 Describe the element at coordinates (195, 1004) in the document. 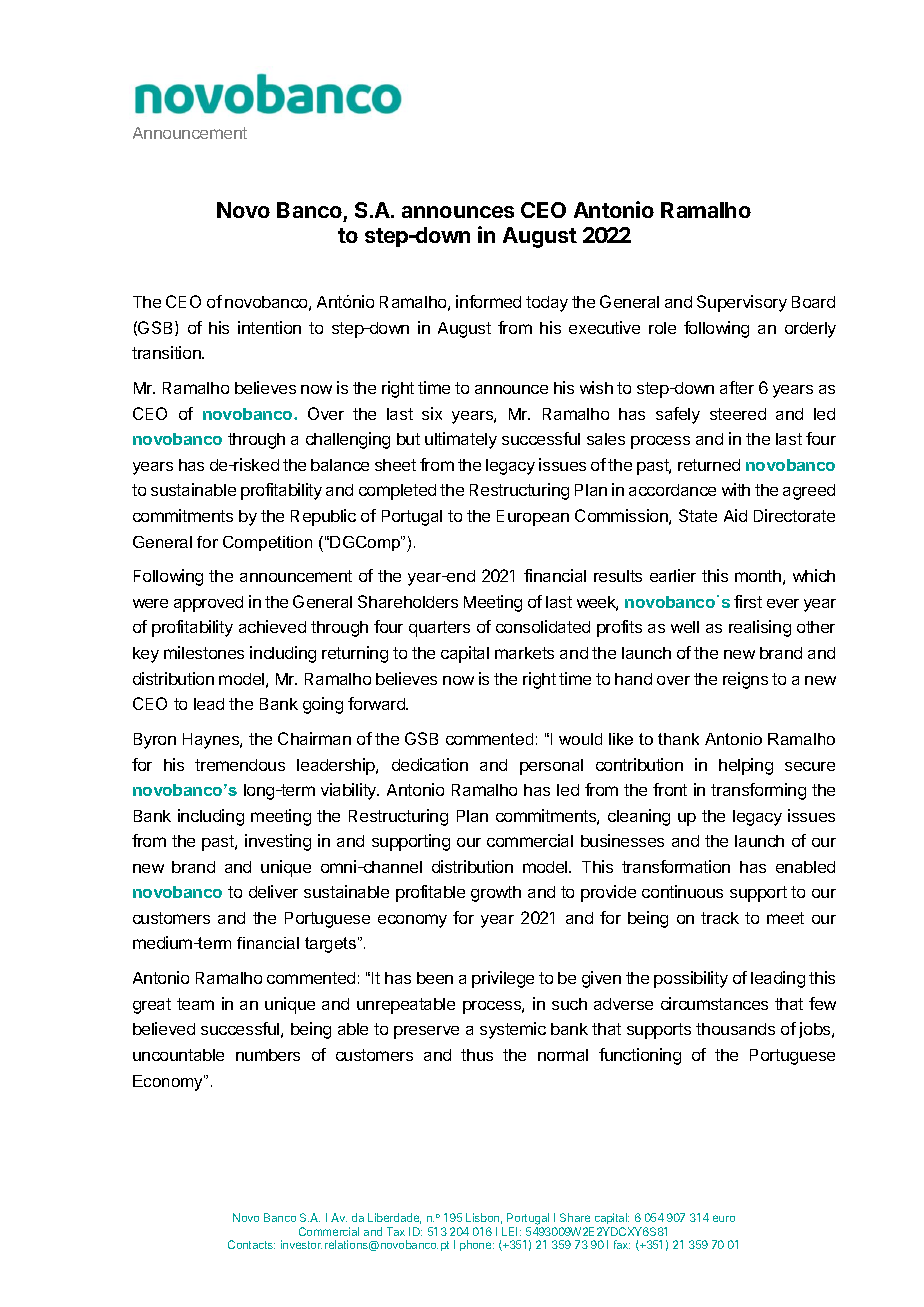

I see `team` at that location.
